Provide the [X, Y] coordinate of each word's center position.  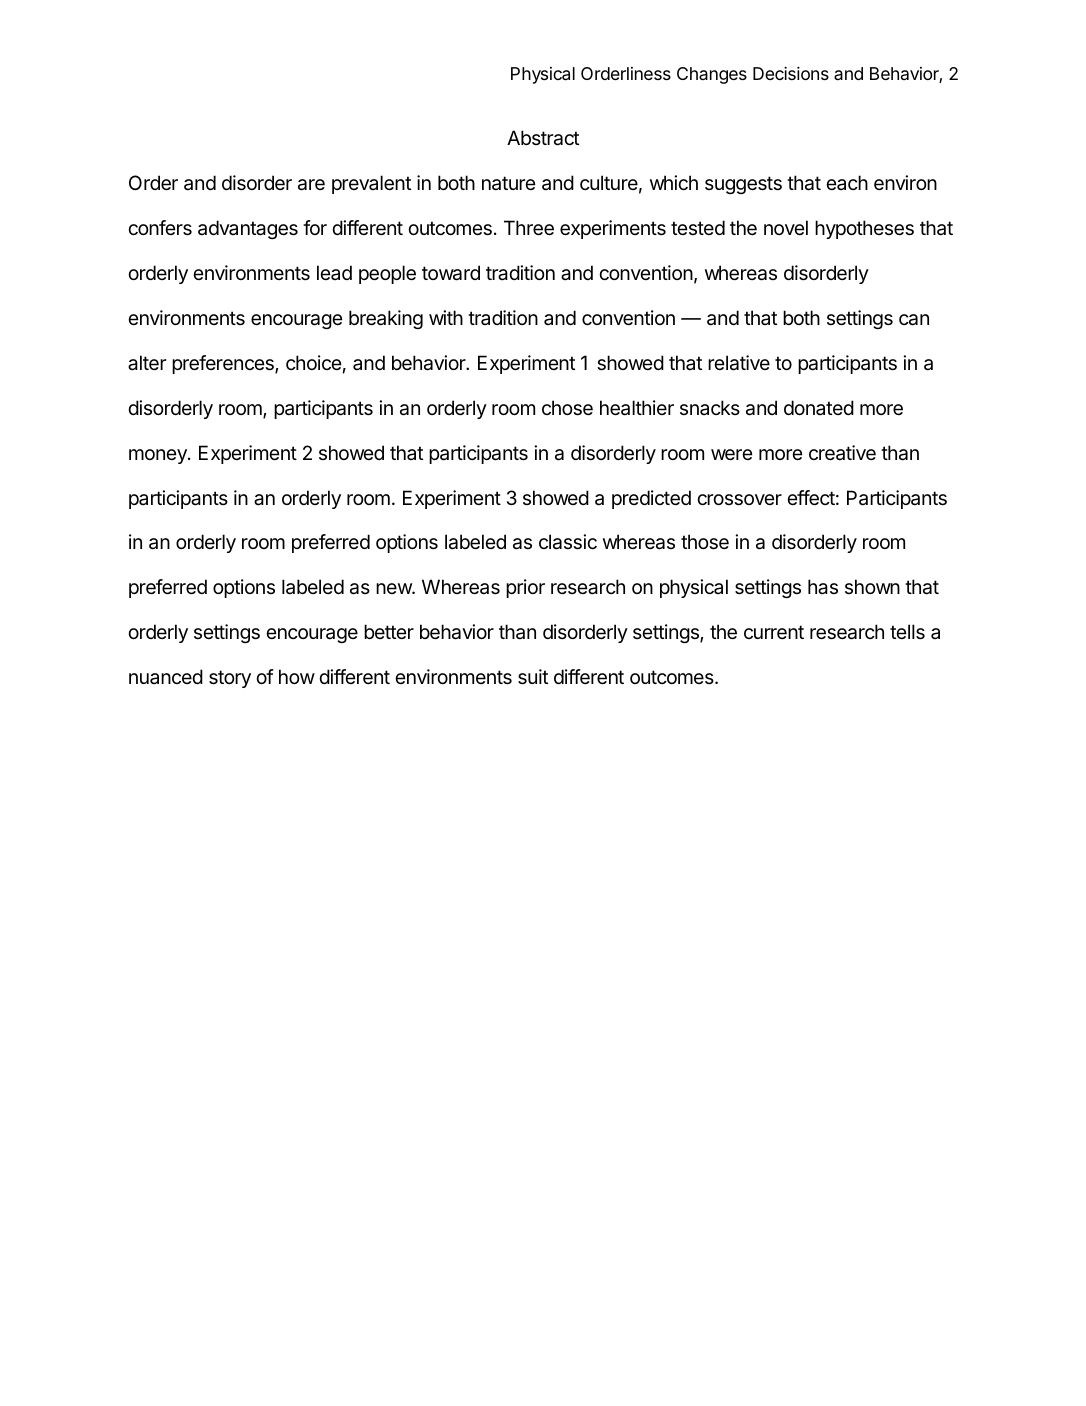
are [311, 185]
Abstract [543, 138]
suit [533, 677]
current [774, 632]
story [230, 679]
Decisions [791, 73]
